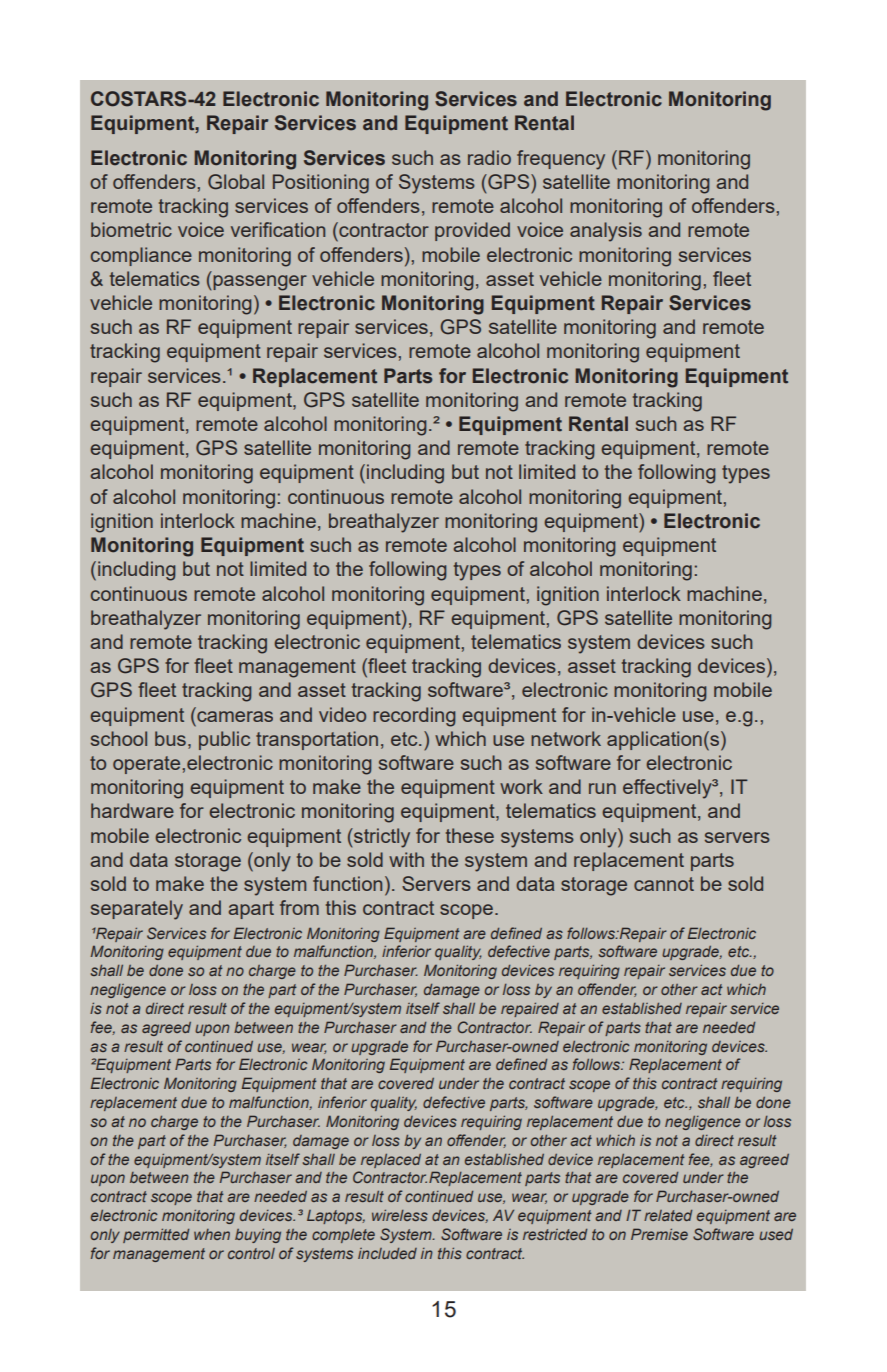 This document has width=887, height=1372. Describe the element at coordinates (472, 231) in the document. I see `provided` at that location.
